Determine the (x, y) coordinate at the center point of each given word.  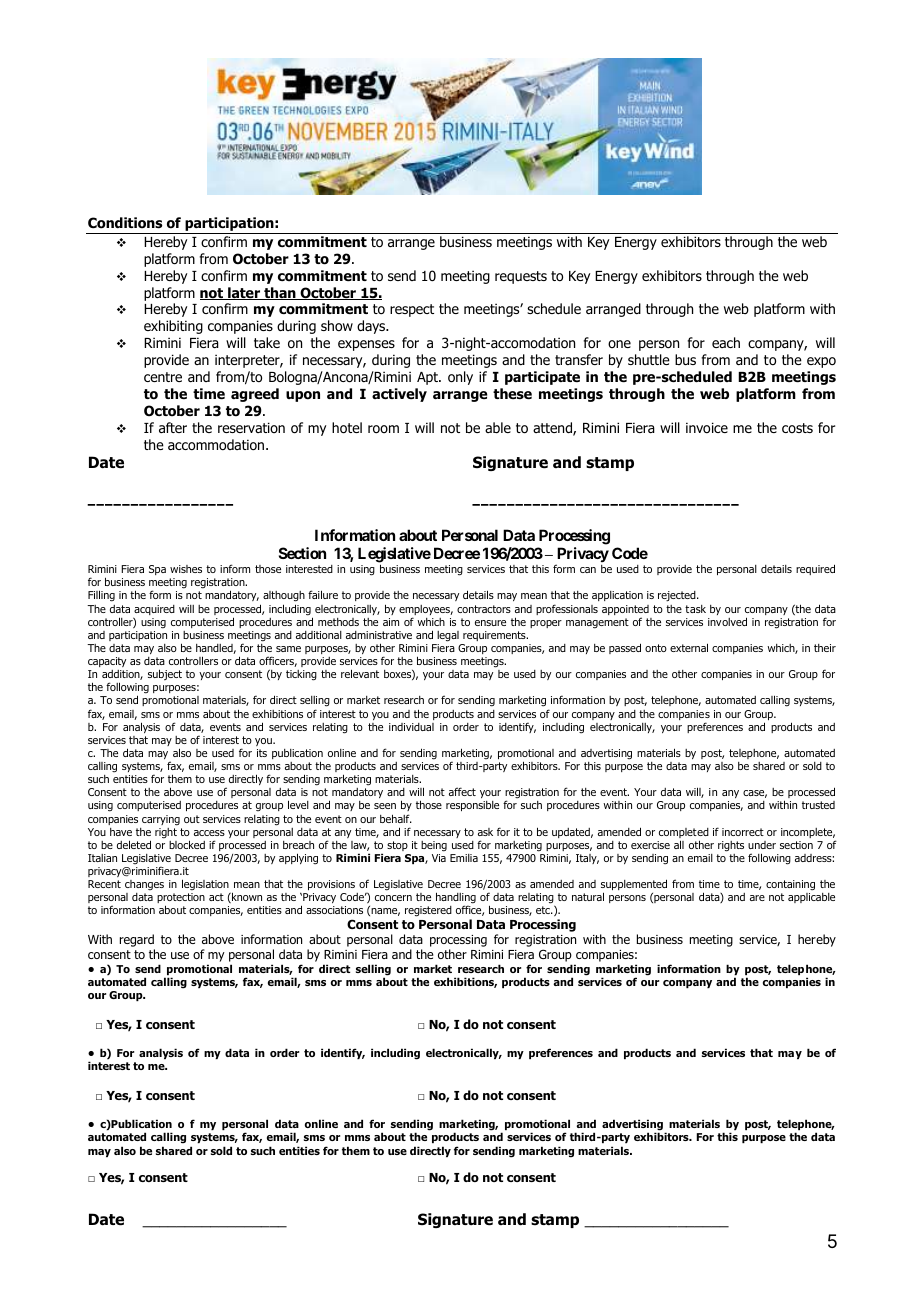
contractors (484, 609)
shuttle (649, 359)
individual (411, 727)
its (262, 753)
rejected (678, 596)
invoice (707, 427)
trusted (818, 805)
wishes (186, 569)
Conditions (125, 223)
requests (521, 277)
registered (428, 911)
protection (181, 900)
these (512, 393)
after (173, 427)
